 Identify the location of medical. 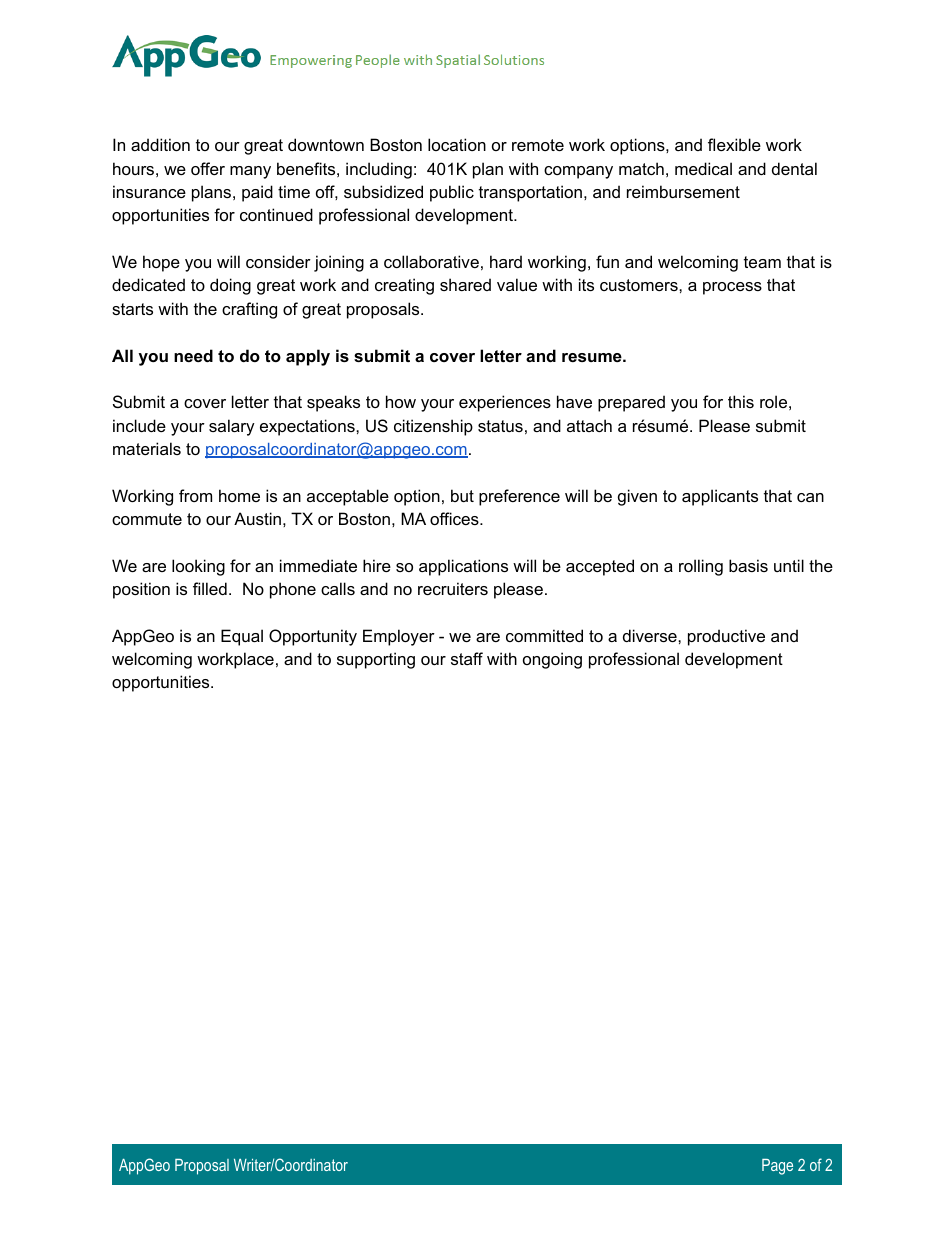
(703, 168).
